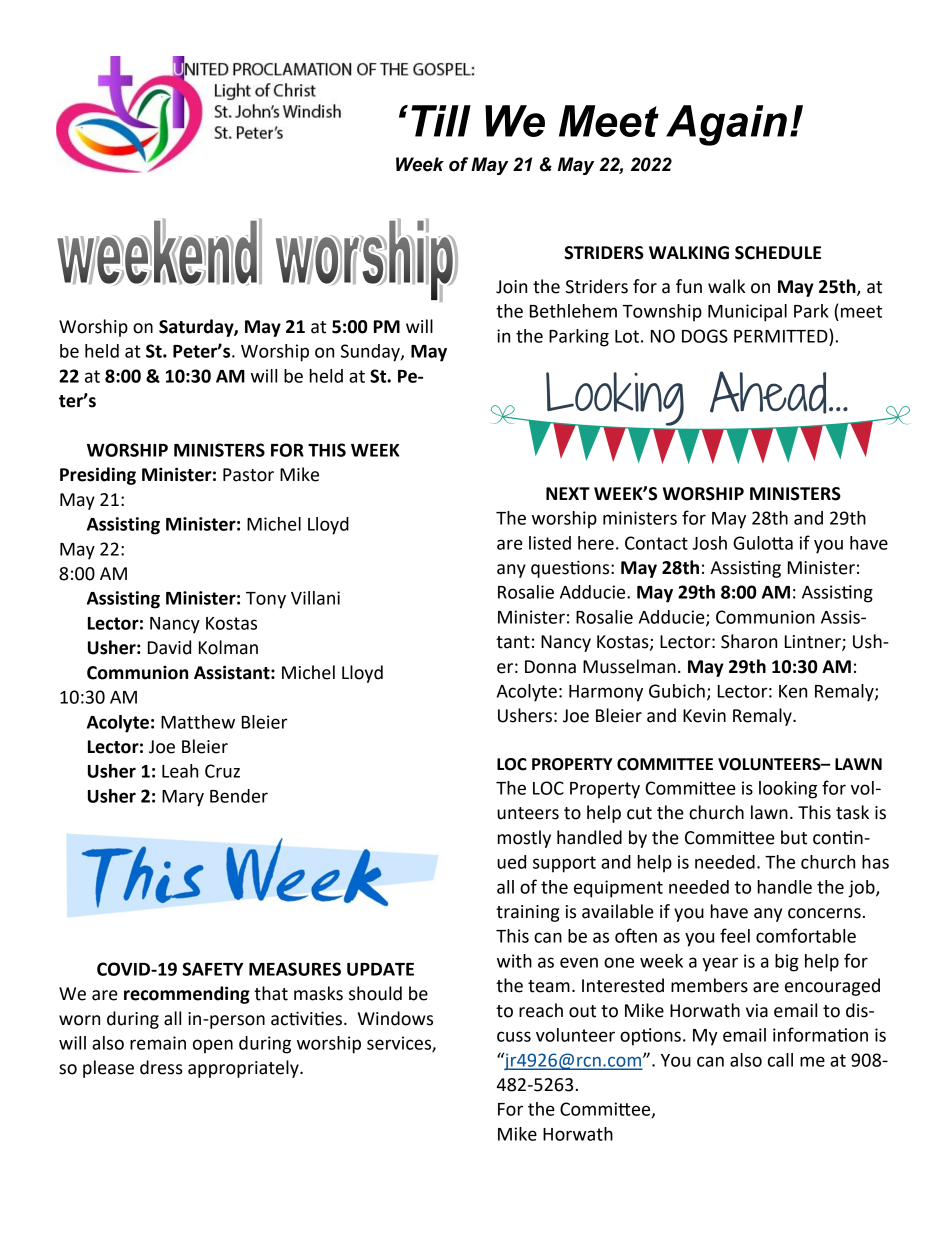  Describe the element at coordinates (726, 125) in the screenshot. I see `Again` at that location.
